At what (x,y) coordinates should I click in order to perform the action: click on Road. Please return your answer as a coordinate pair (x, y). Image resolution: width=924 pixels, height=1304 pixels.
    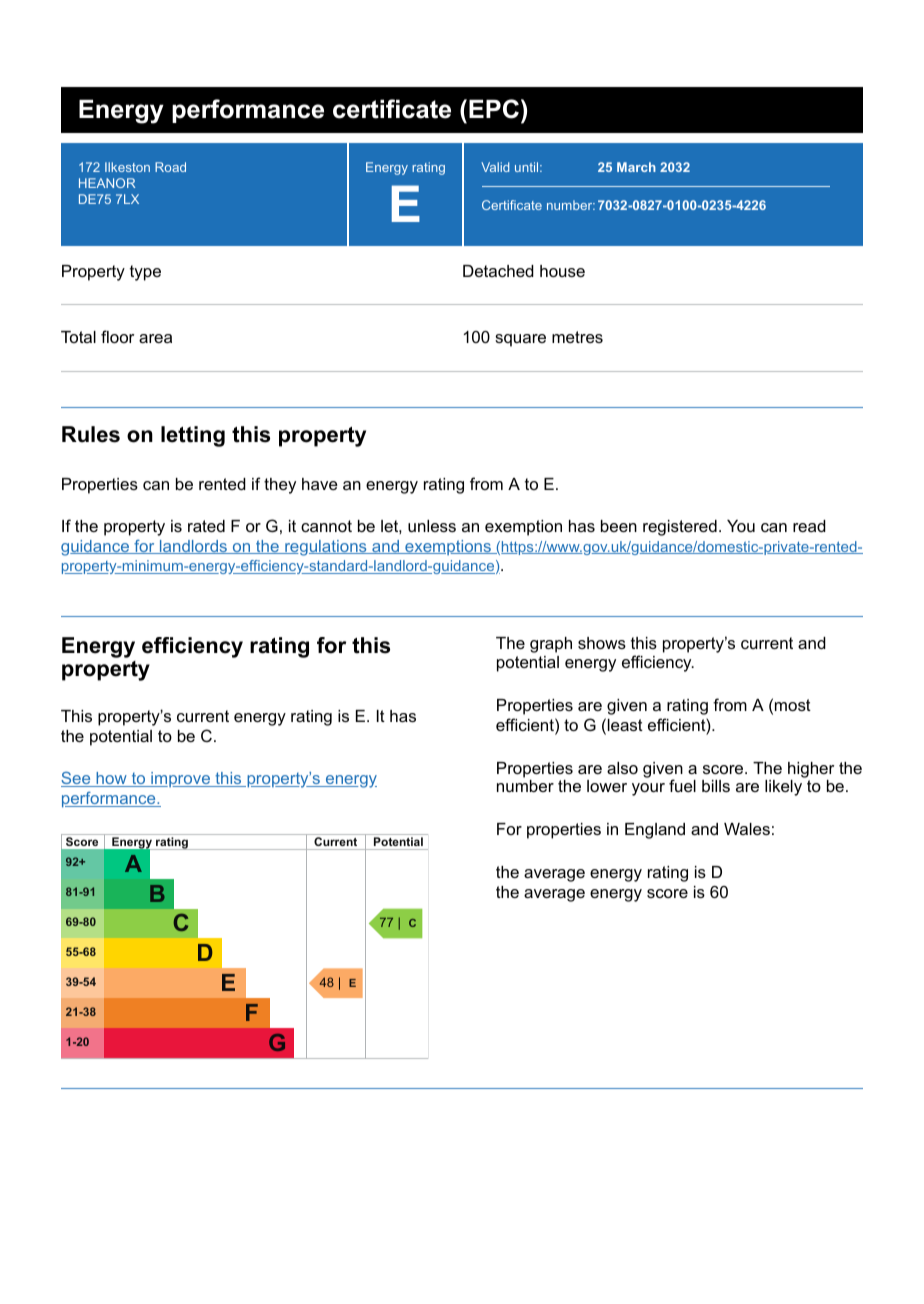
    Looking at the image, I should click on (170, 167).
